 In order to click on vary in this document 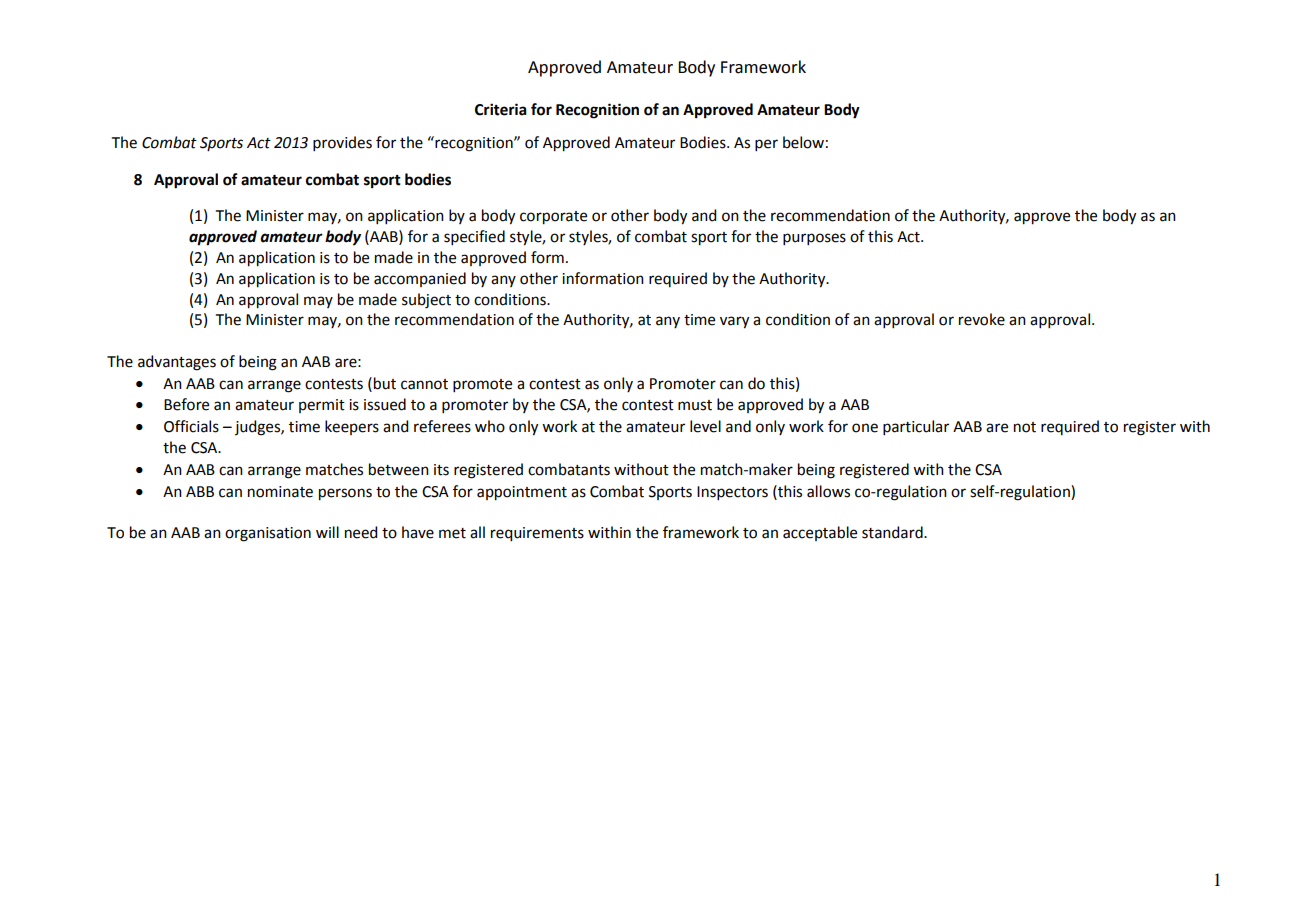, I will do `click(734, 322)`.
